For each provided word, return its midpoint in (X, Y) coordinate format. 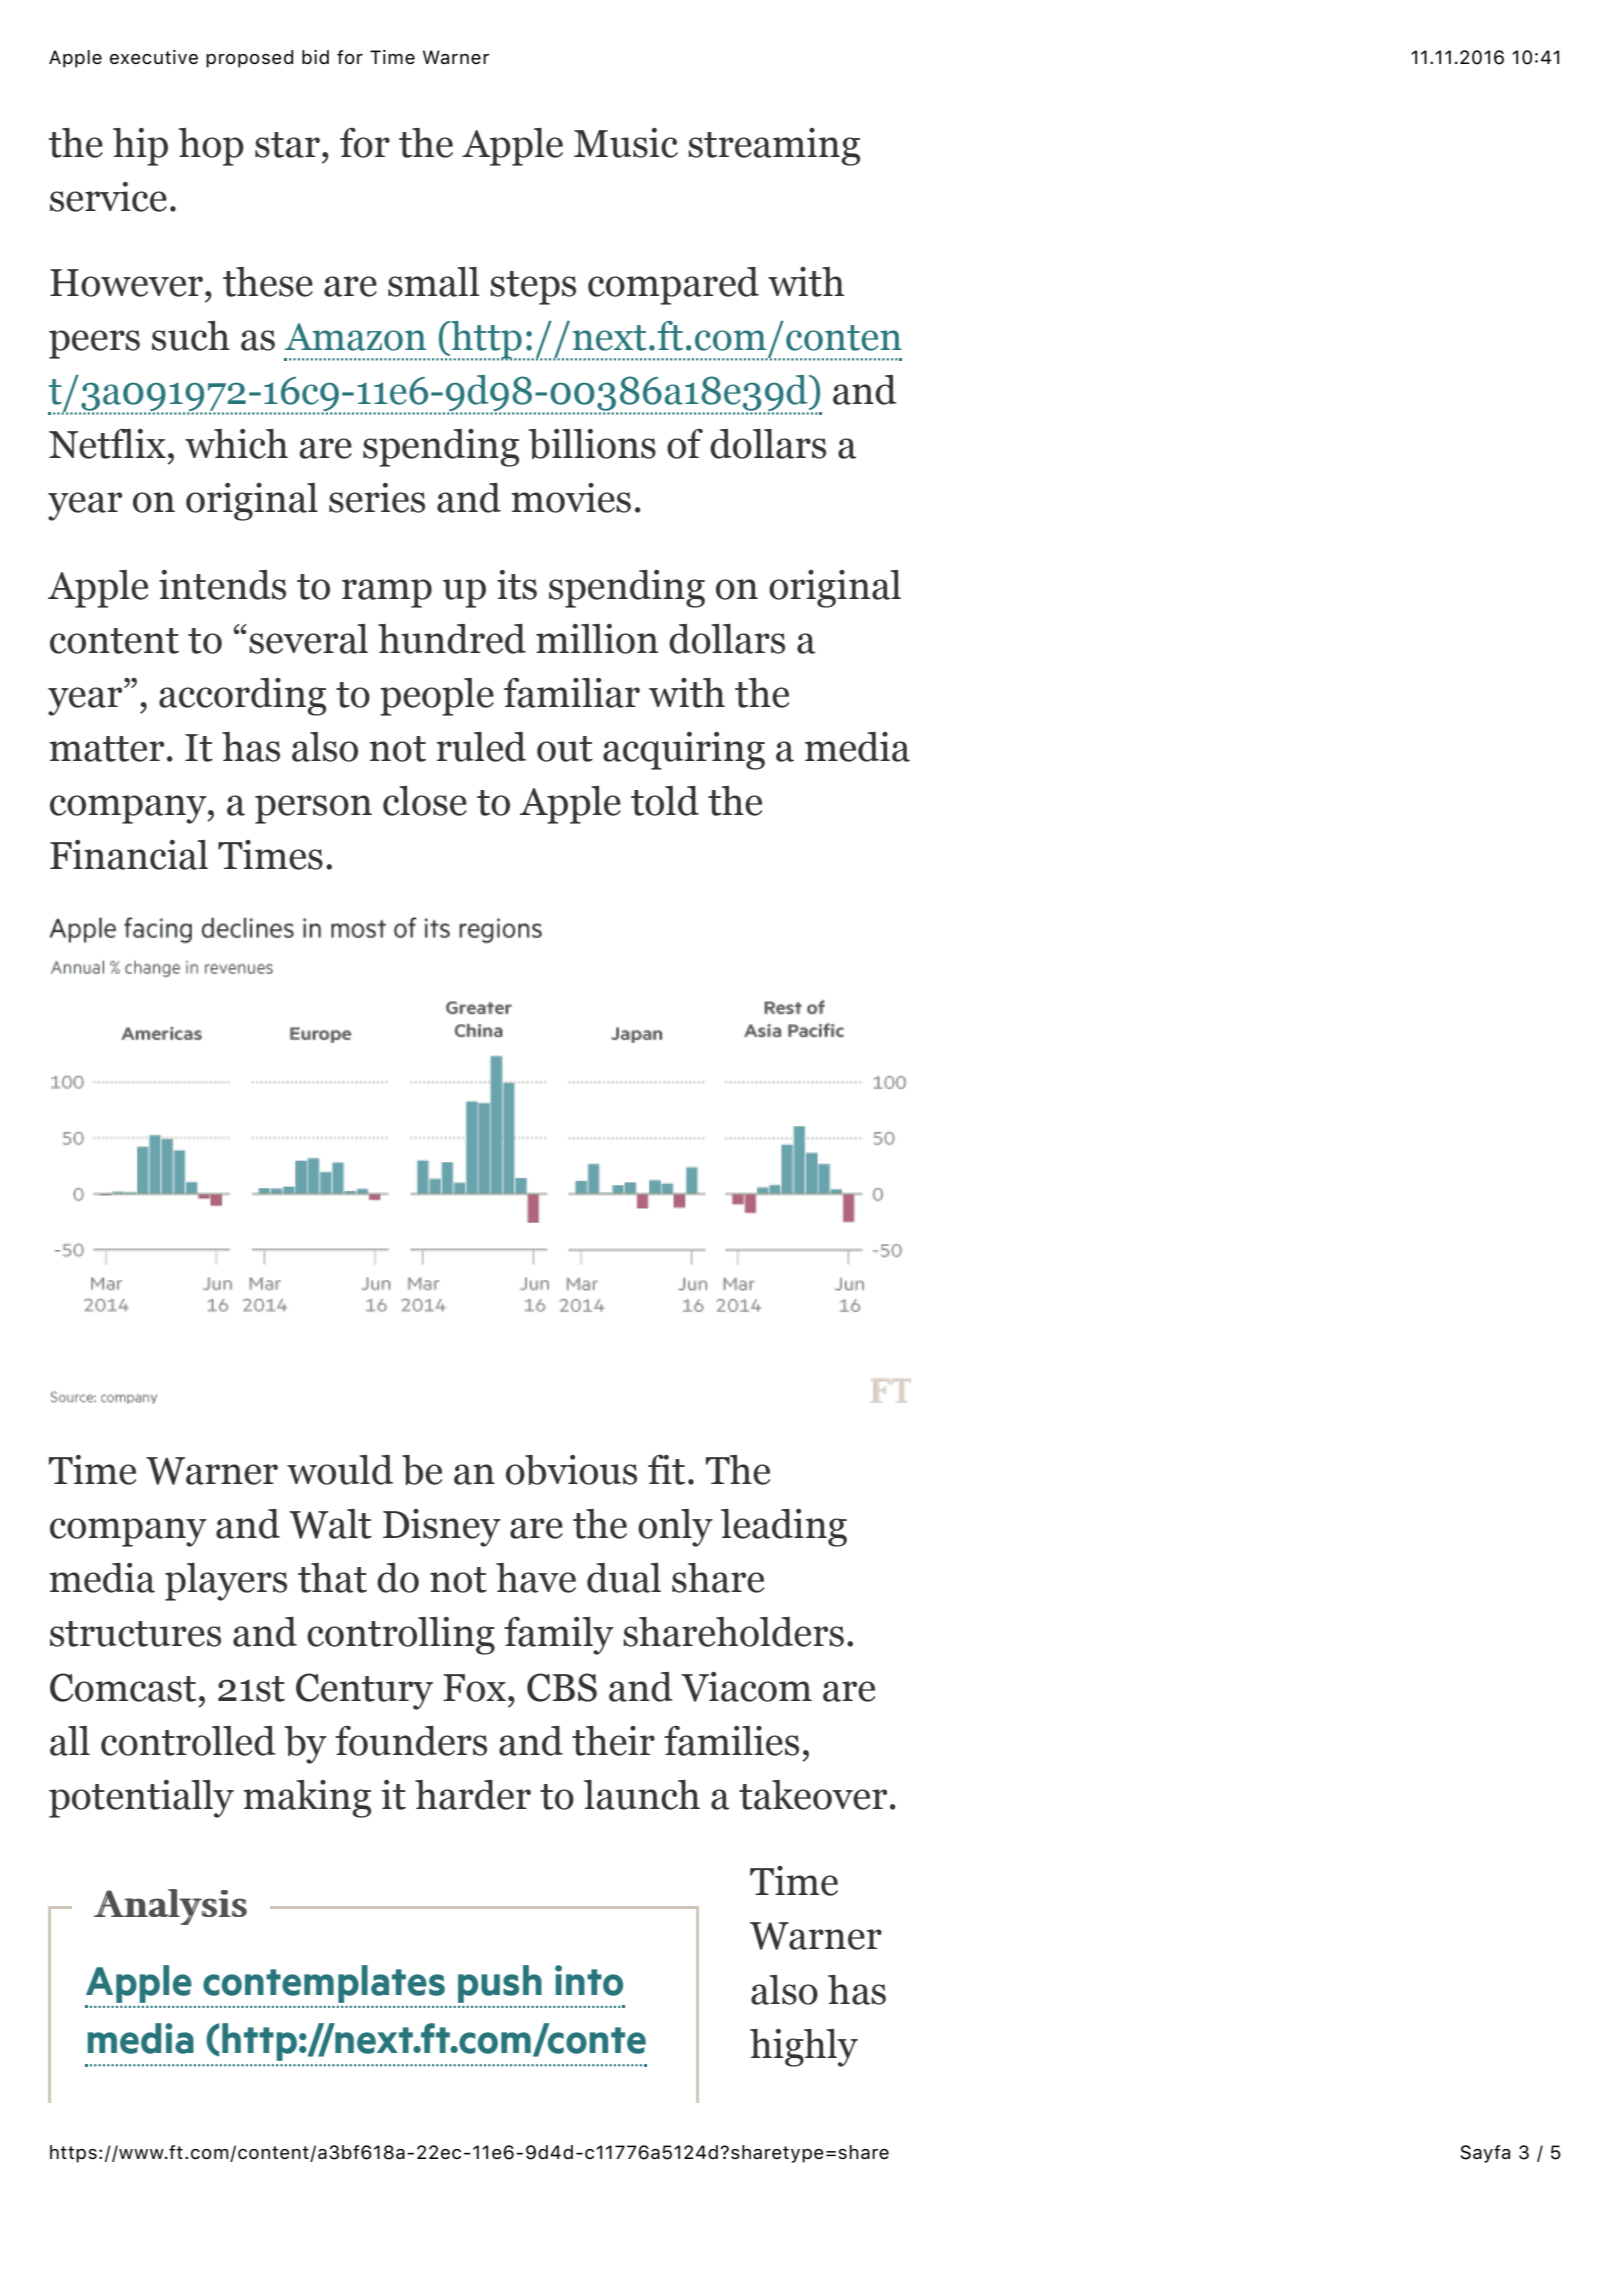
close (425, 801)
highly (804, 2048)
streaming (774, 147)
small (434, 282)
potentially (141, 1799)
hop (211, 147)
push (500, 1984)
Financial (129, 855)
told (665, 801)
